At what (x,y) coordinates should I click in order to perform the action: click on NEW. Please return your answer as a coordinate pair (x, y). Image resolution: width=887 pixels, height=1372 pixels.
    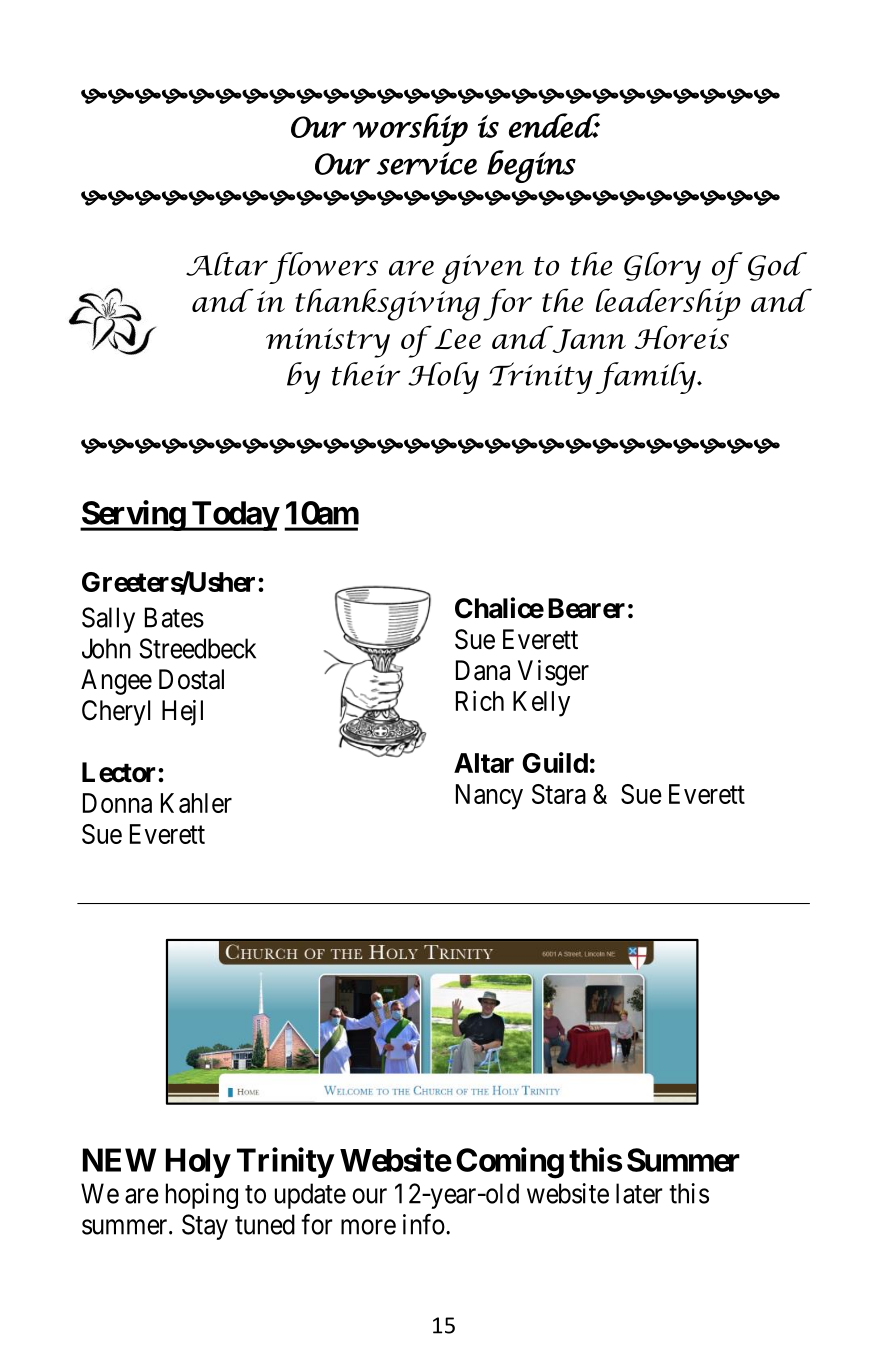
    Looking at the image, I should click on (119, 1160).
